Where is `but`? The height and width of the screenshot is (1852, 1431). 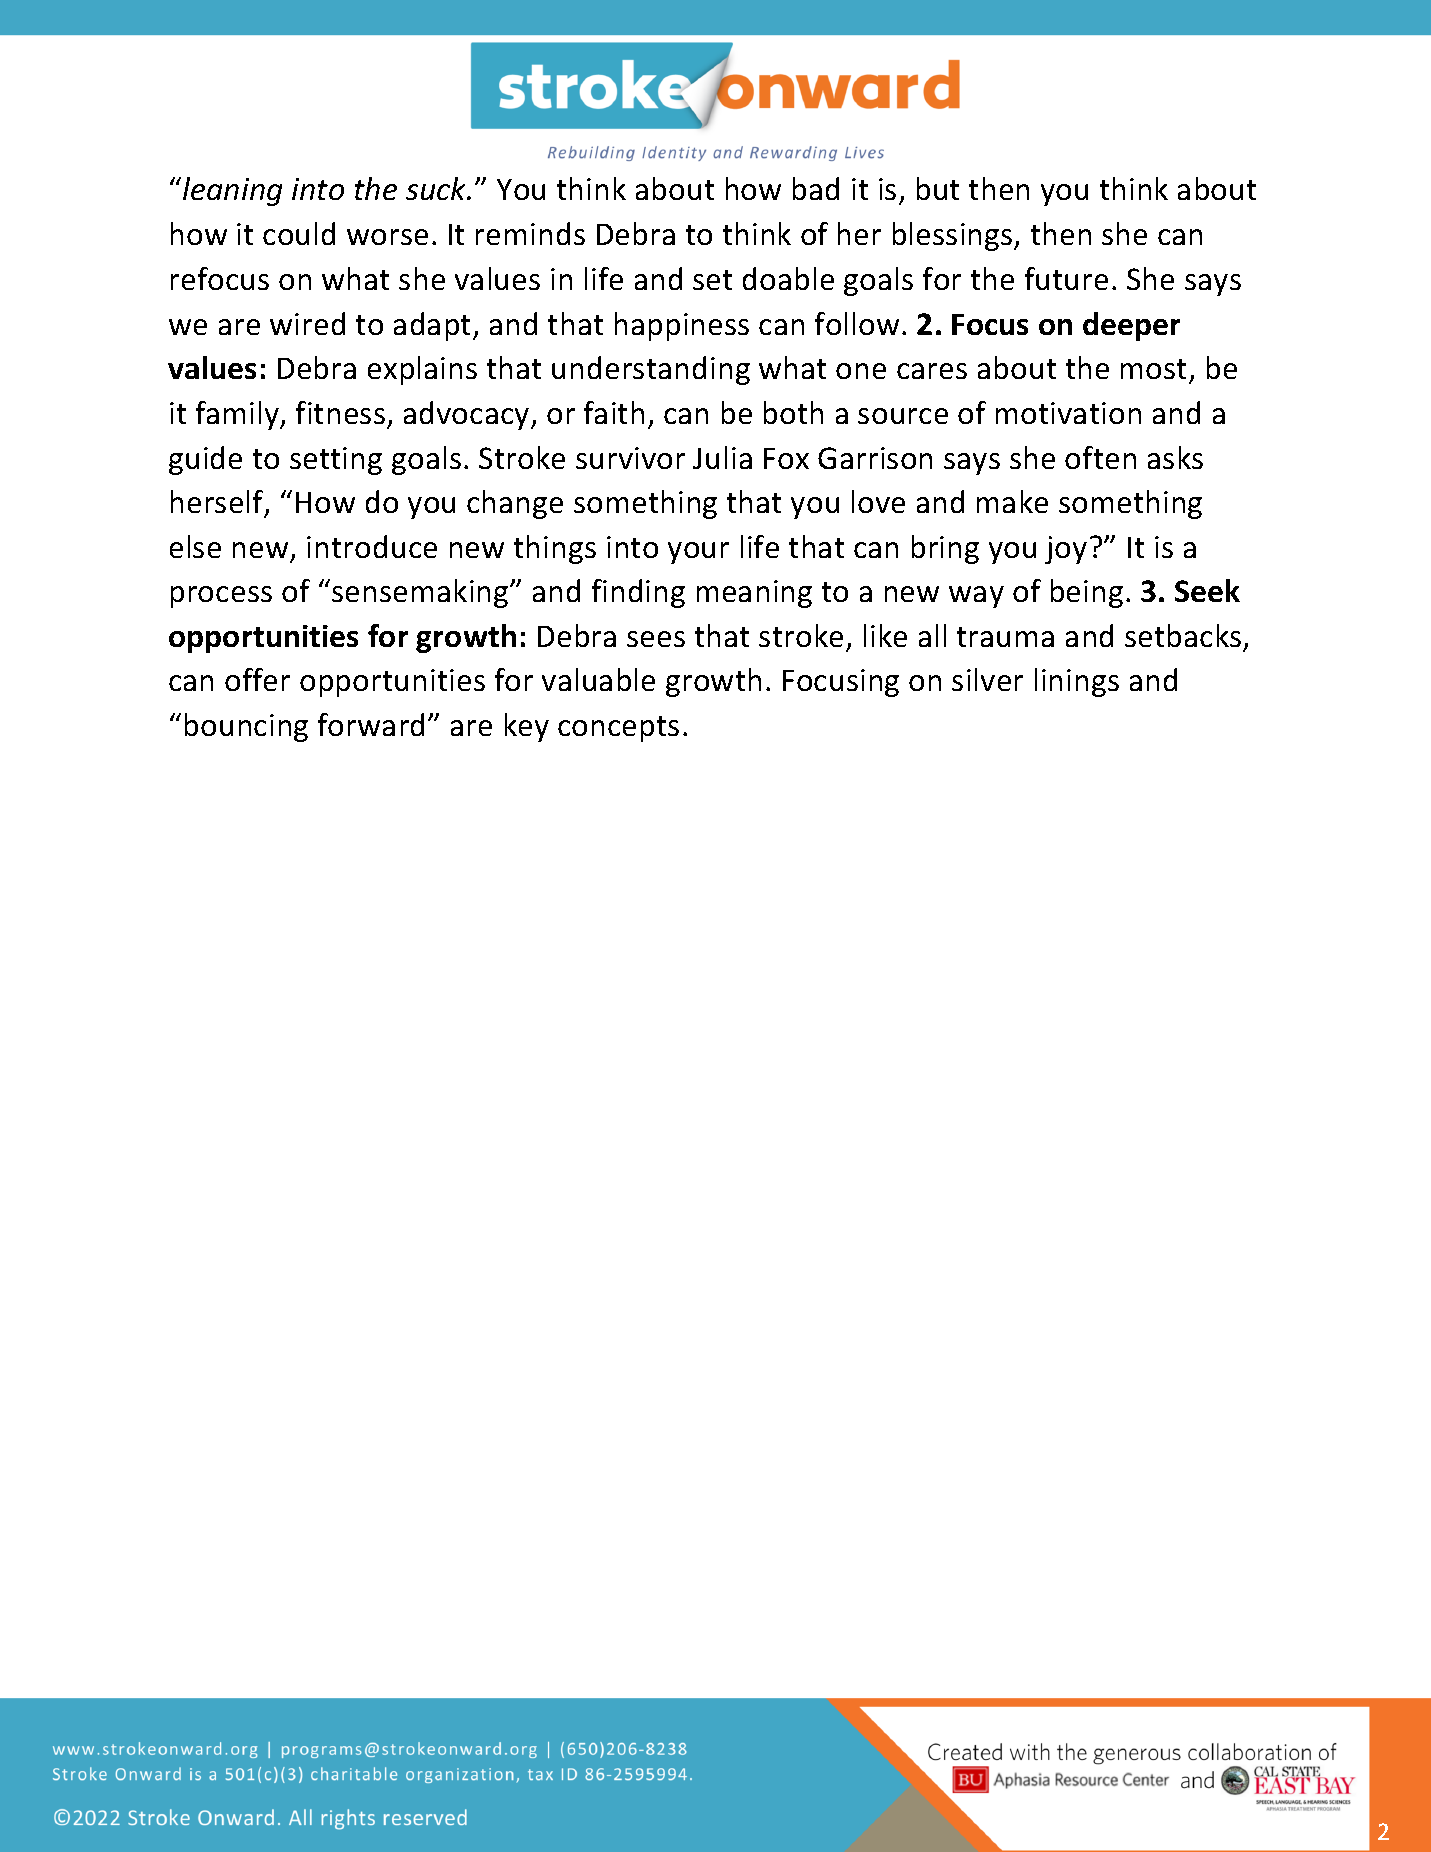
but is located at coordinates (938, 188).
